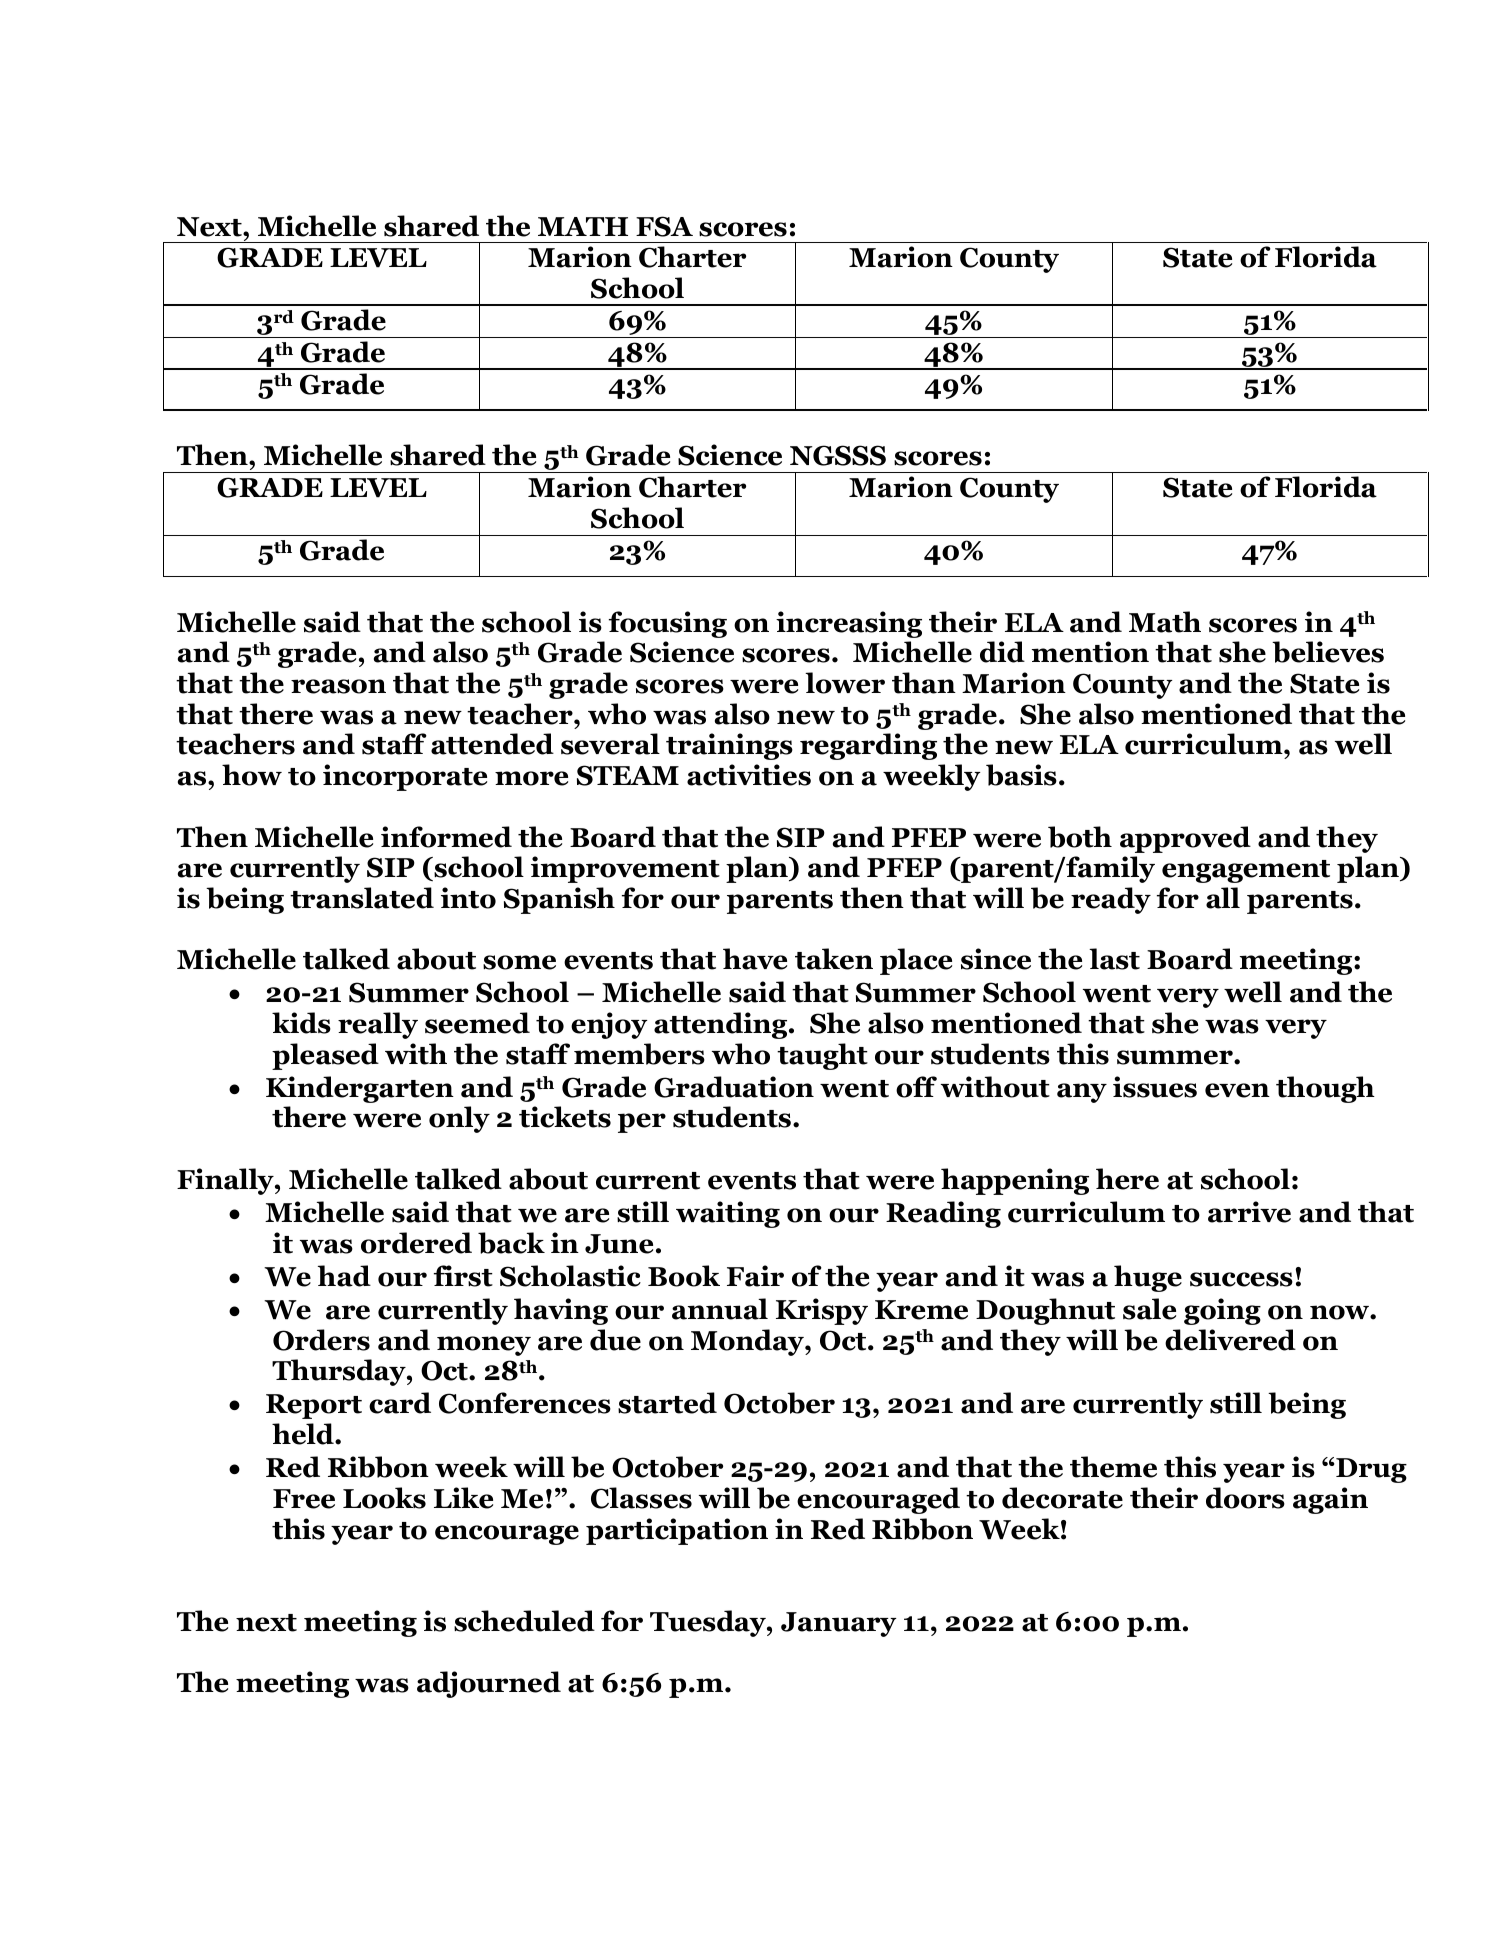 The width and height of the document is (1503, 1945). What do you see at coordinates (834, 959) in the document?
I see `taken` at bounding box center [834, 959].
